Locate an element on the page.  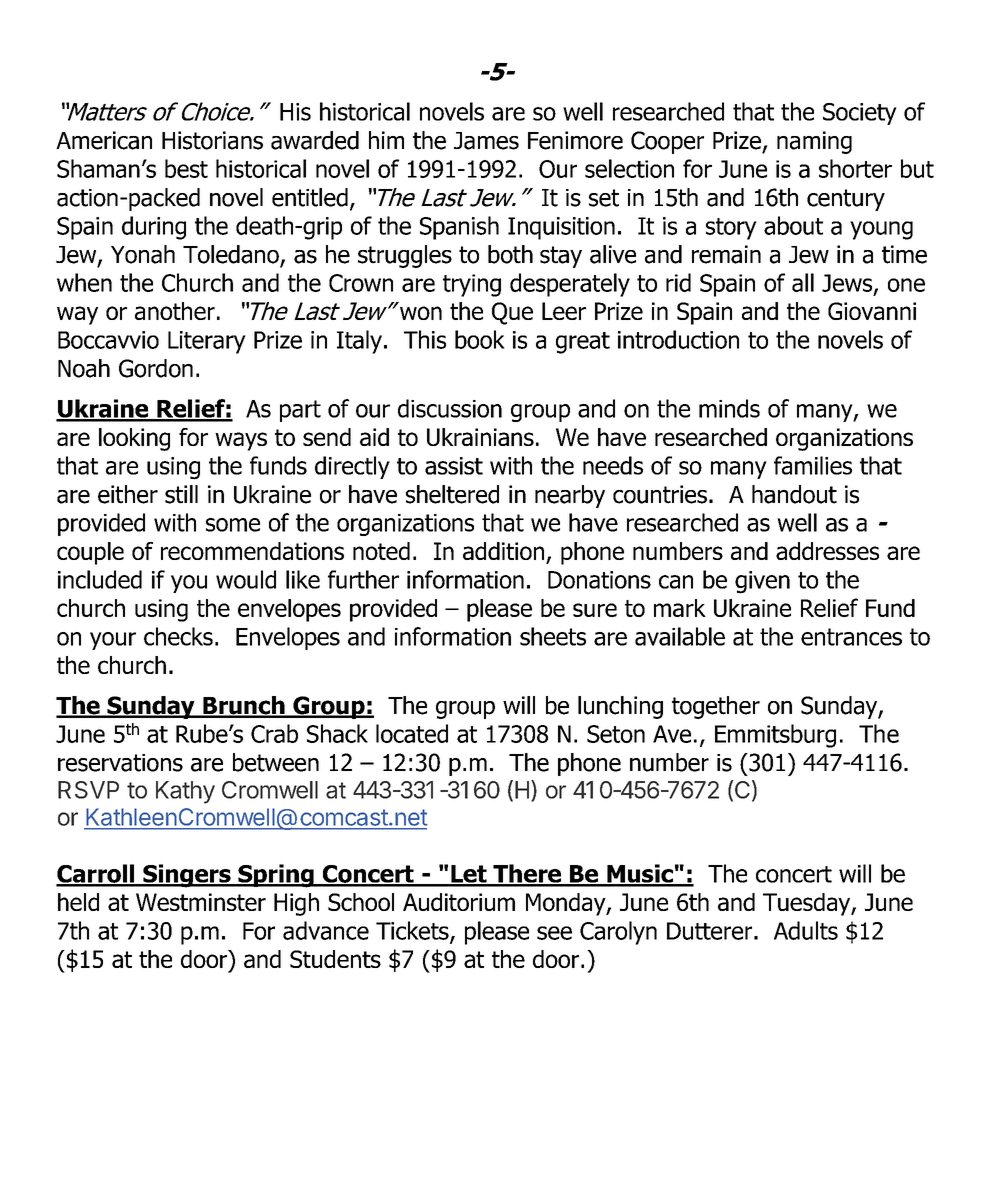
entrances is located at coordinates (851, 637).
